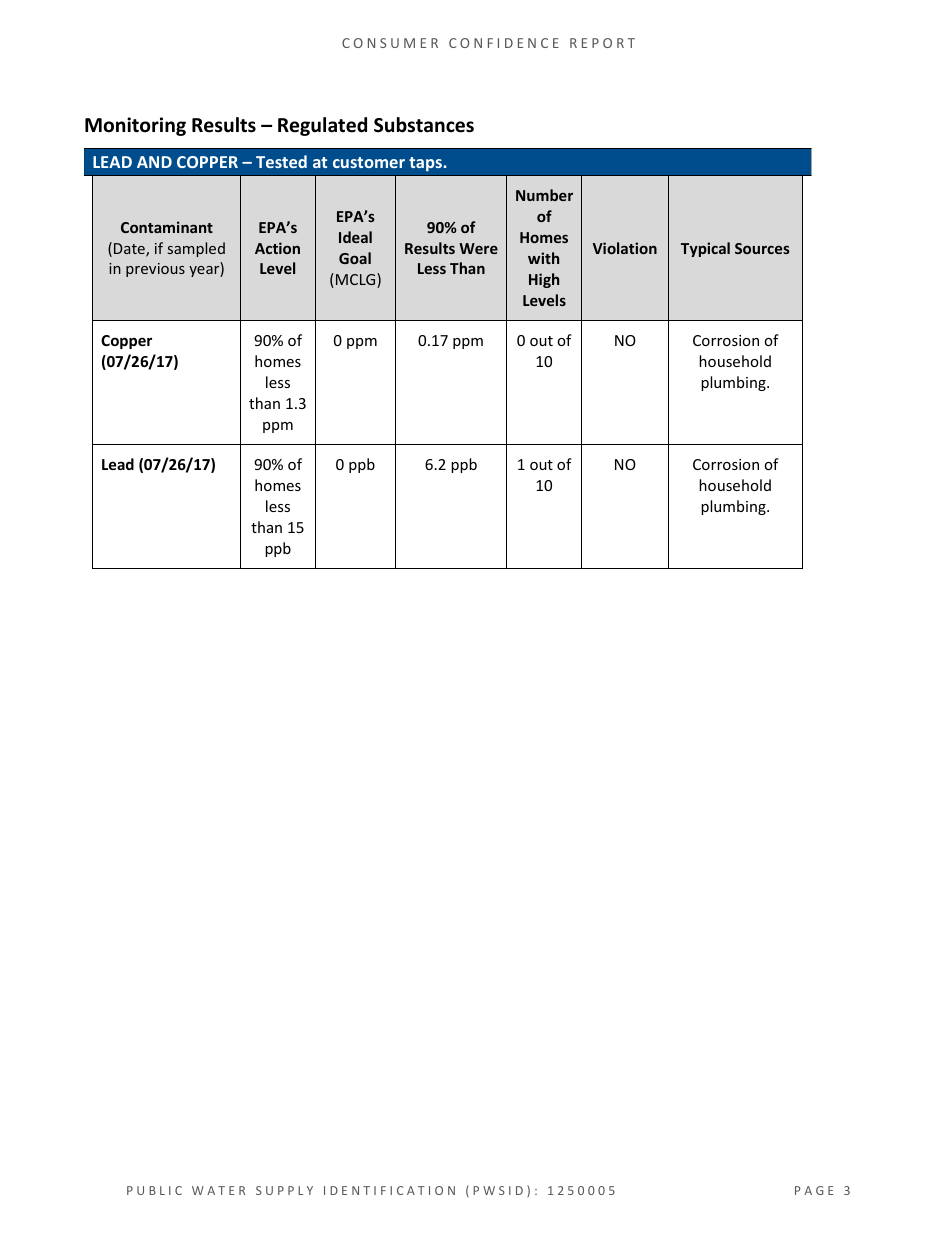  What do you see at coordinates (544, 280) in the screenshot?
I see `High` at bounding box center [544, 280].
